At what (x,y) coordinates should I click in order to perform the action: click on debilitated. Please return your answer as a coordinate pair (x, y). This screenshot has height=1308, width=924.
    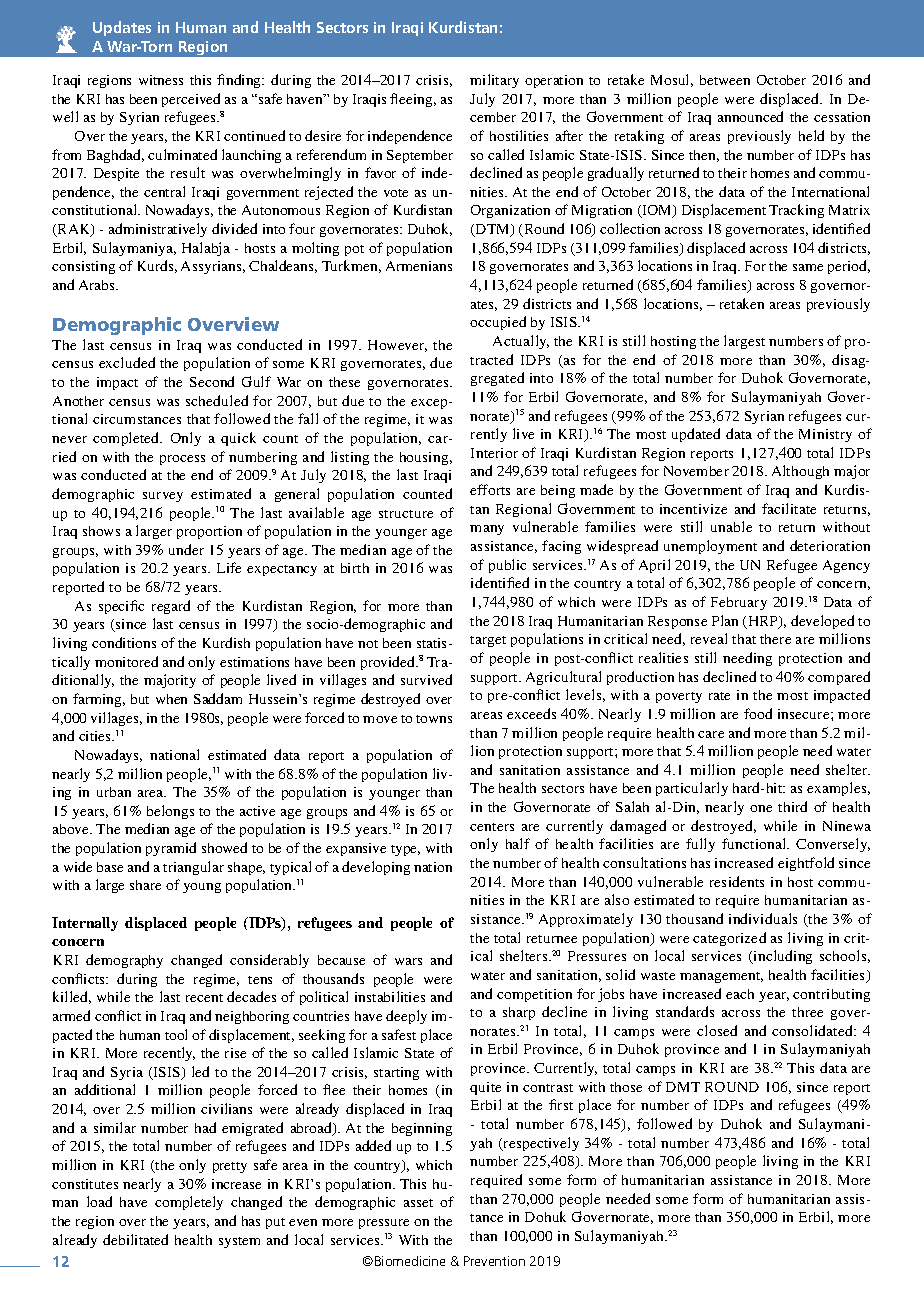
    Looking at the image, I should click on (135, 1239).
